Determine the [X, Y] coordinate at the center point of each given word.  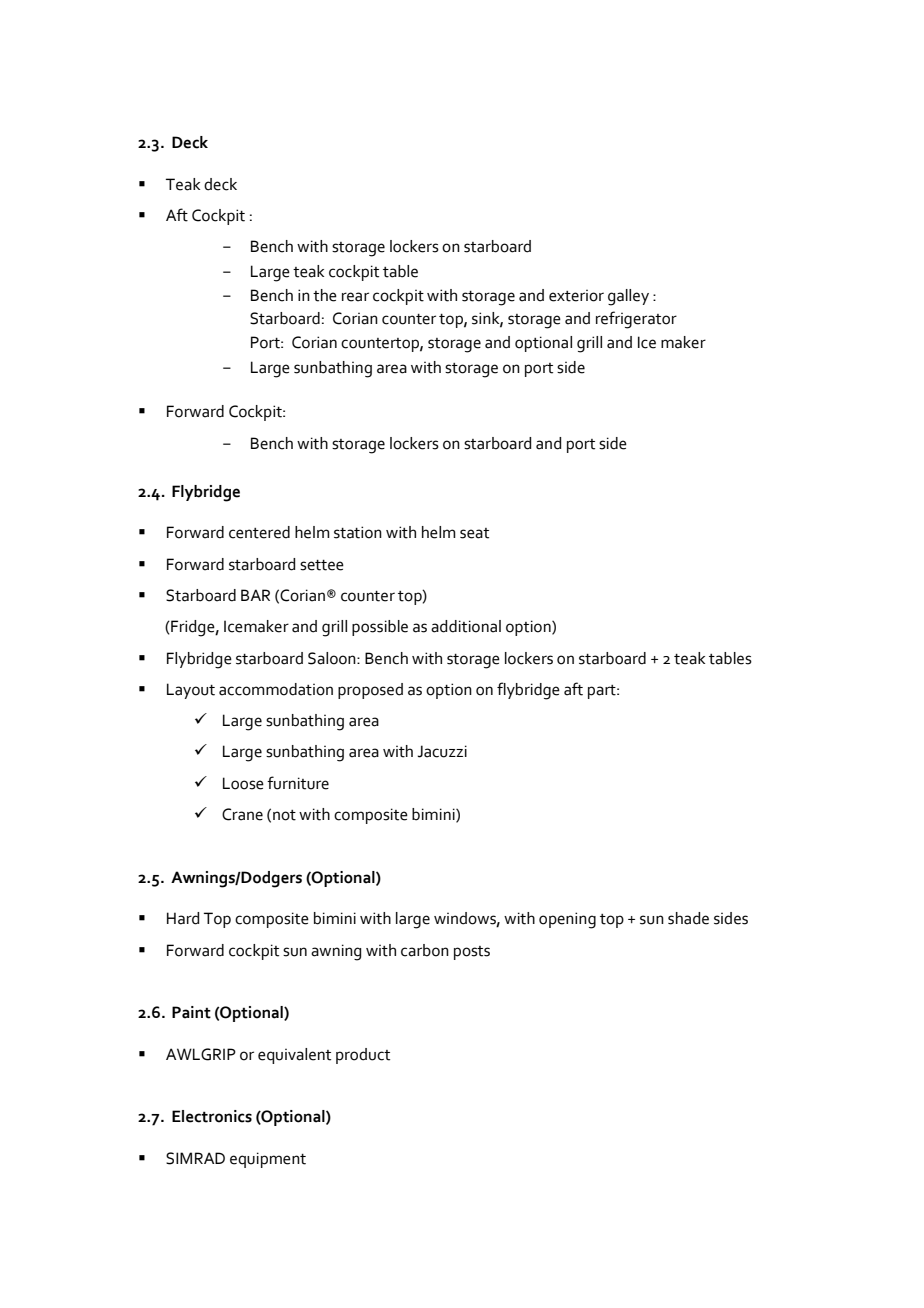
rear [355, 297]
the [325, 295]
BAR [255, 595]
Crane [242, 814]
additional [466, 626]
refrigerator [636, 320]
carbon [425, 950]
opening [567, 920]
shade [688, 918]
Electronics [212, 1116]
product [363, 1056]
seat [474, 533]
